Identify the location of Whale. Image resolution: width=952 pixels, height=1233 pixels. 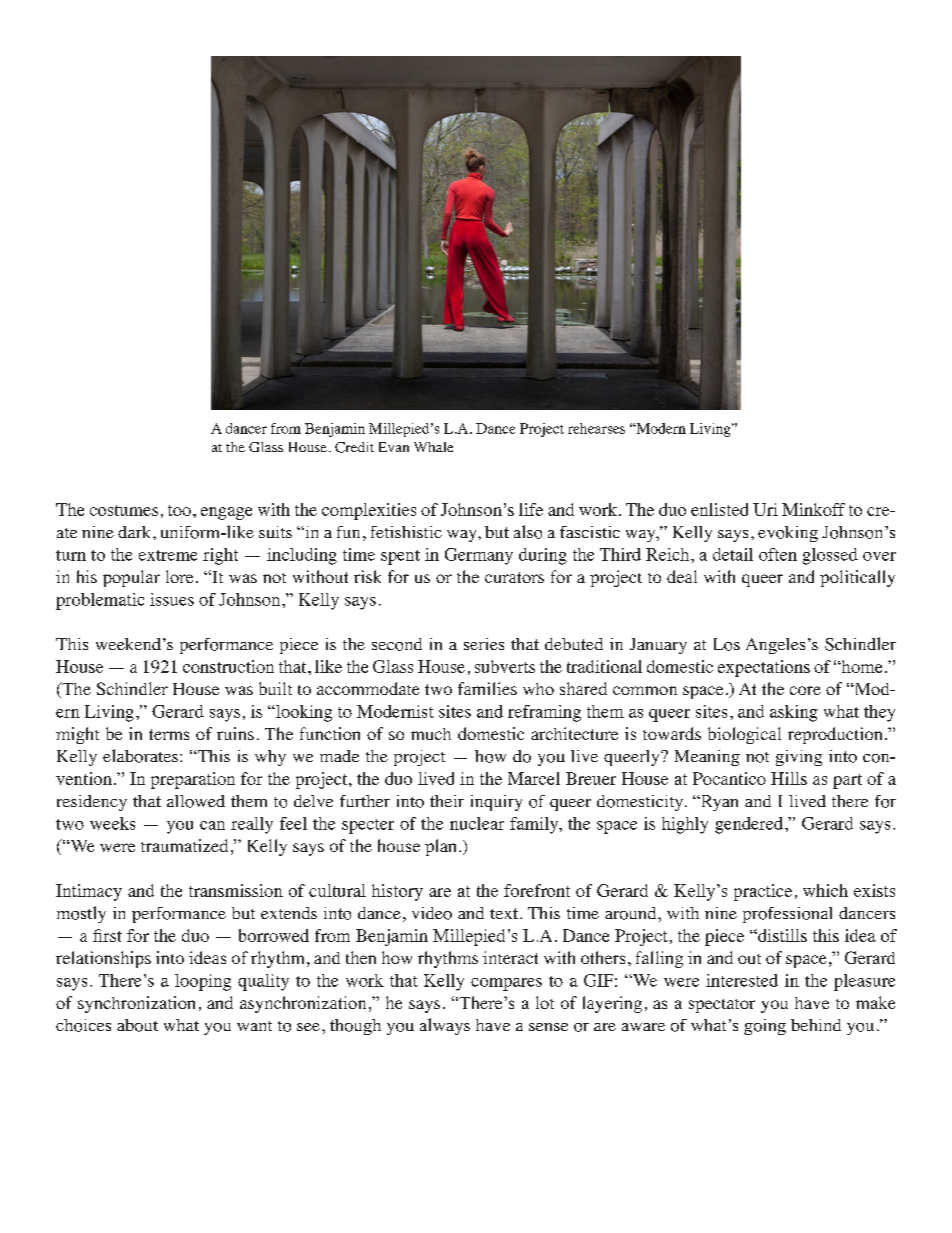
(433, 447).
